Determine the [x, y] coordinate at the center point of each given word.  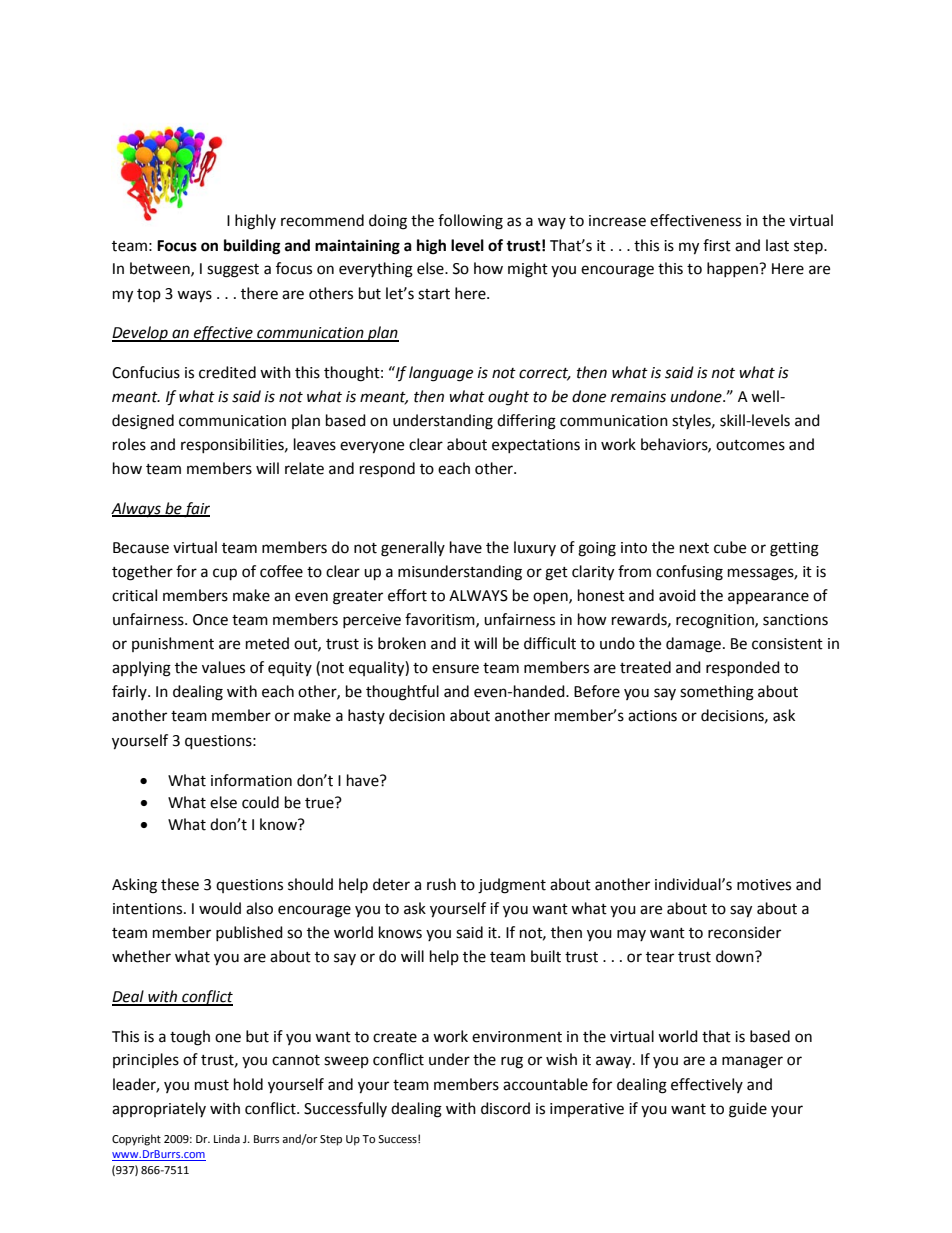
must [212, 1085]
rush [441, 884]
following [470, 222]
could [260, 802]
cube [730, 547]
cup [225, 574]
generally [413, 549]
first [717, 245]
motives [764, 885]
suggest [233, 271]
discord [505, 1108]
